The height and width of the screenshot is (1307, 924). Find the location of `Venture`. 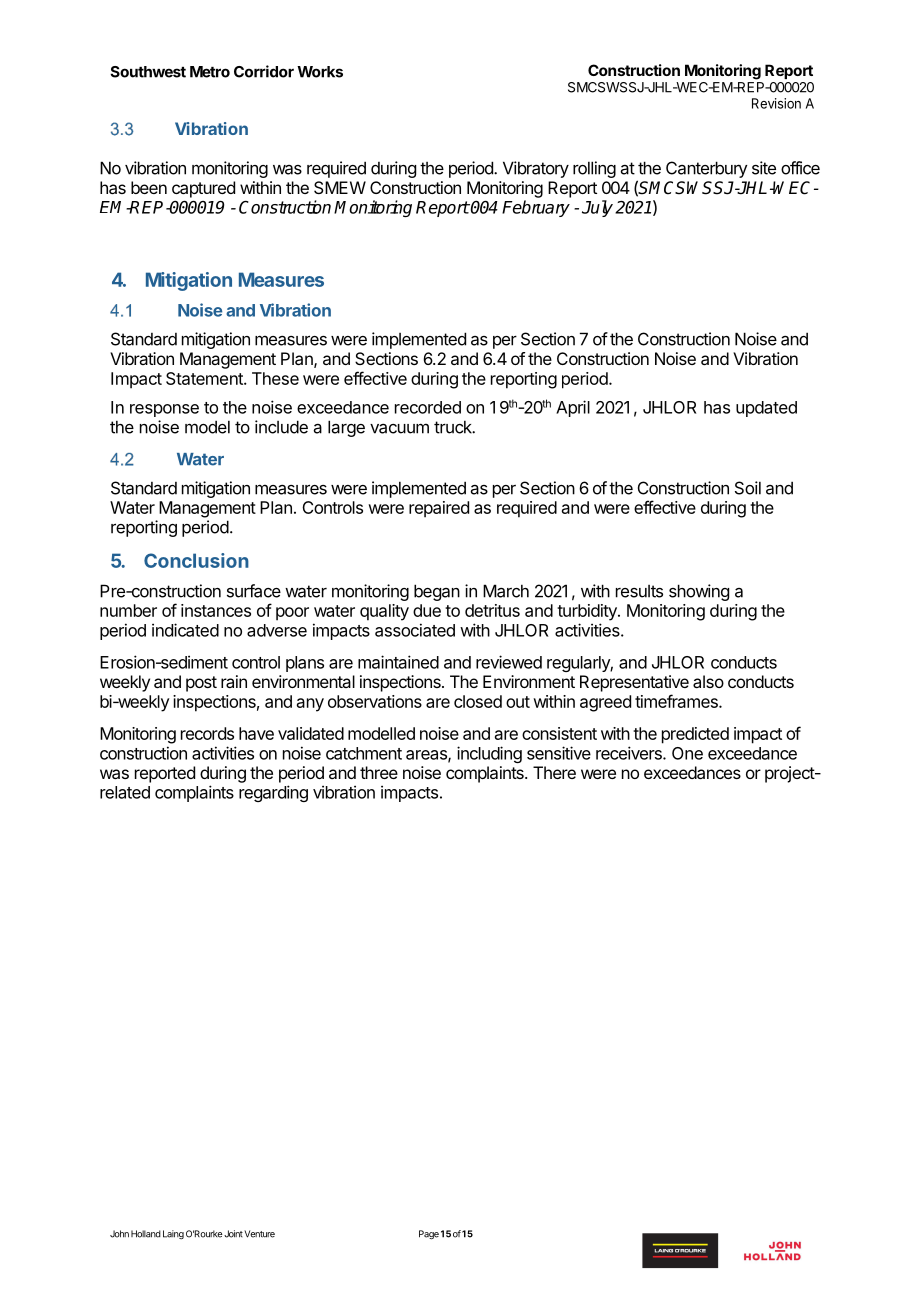

Venture is located at coordinates (259, 1234).
